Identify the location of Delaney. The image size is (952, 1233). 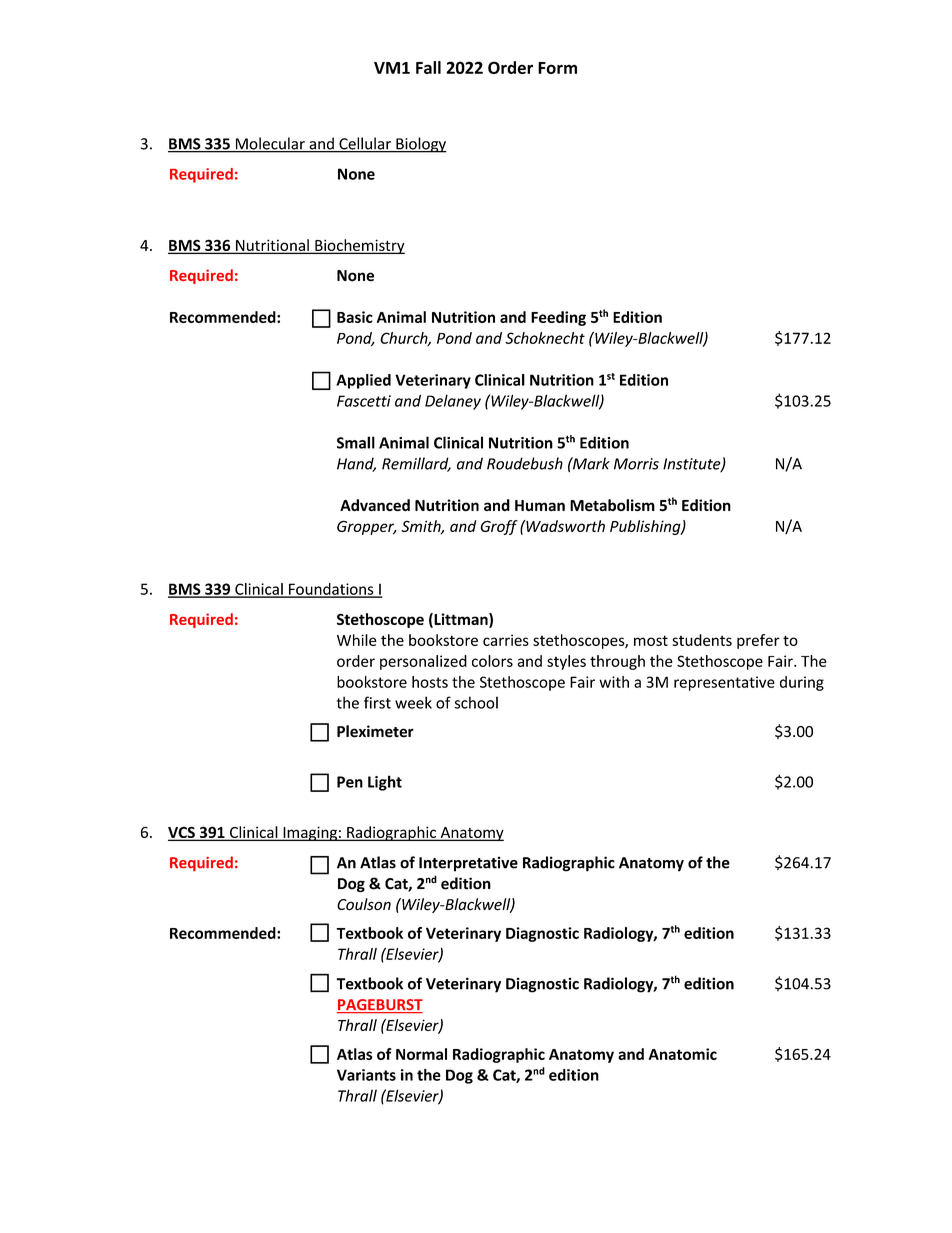
(453, 402).
